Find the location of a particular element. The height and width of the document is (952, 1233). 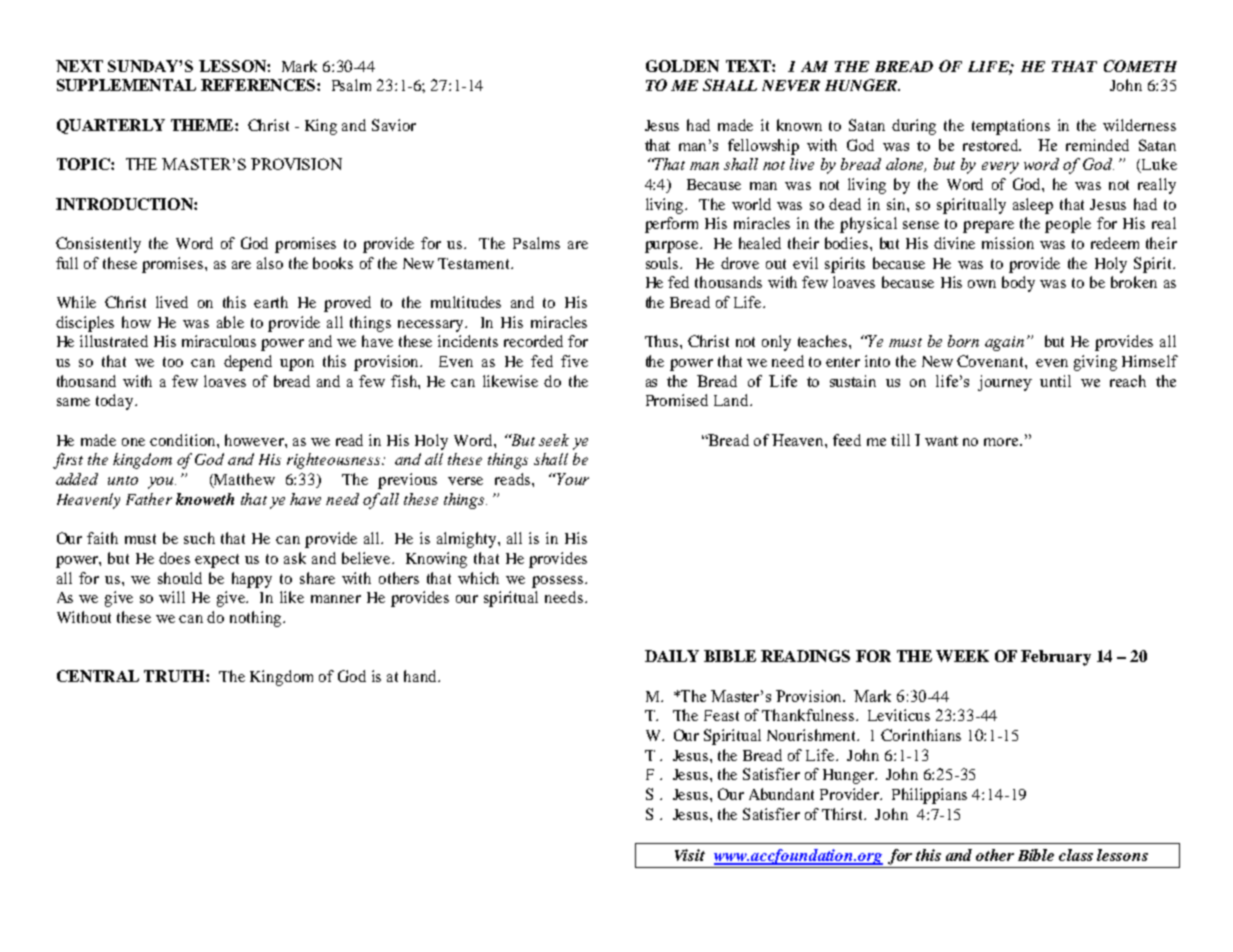

Visit is located at coordinates (690, 855).
